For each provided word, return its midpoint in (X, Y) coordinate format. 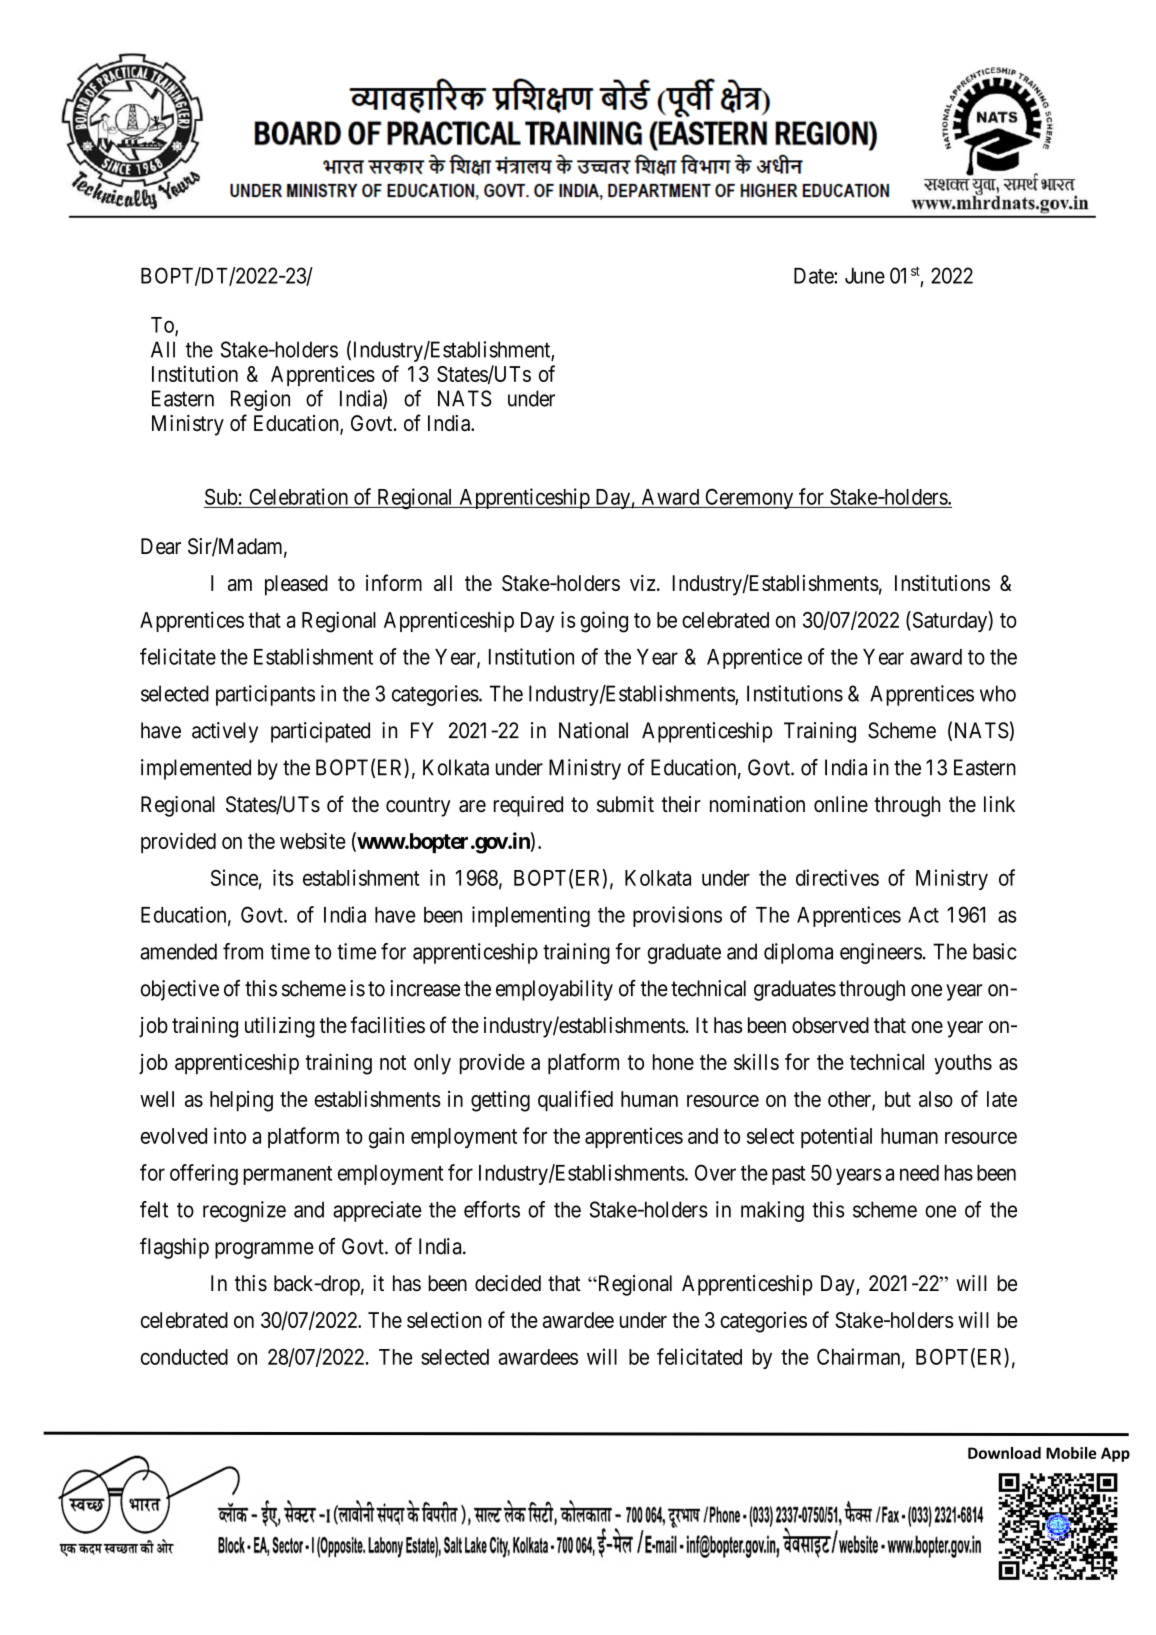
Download (1004, 1453)
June (865, 276)
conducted (184, 1357)
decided (508, 1283)
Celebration (299, 496)
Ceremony (749, 498)
